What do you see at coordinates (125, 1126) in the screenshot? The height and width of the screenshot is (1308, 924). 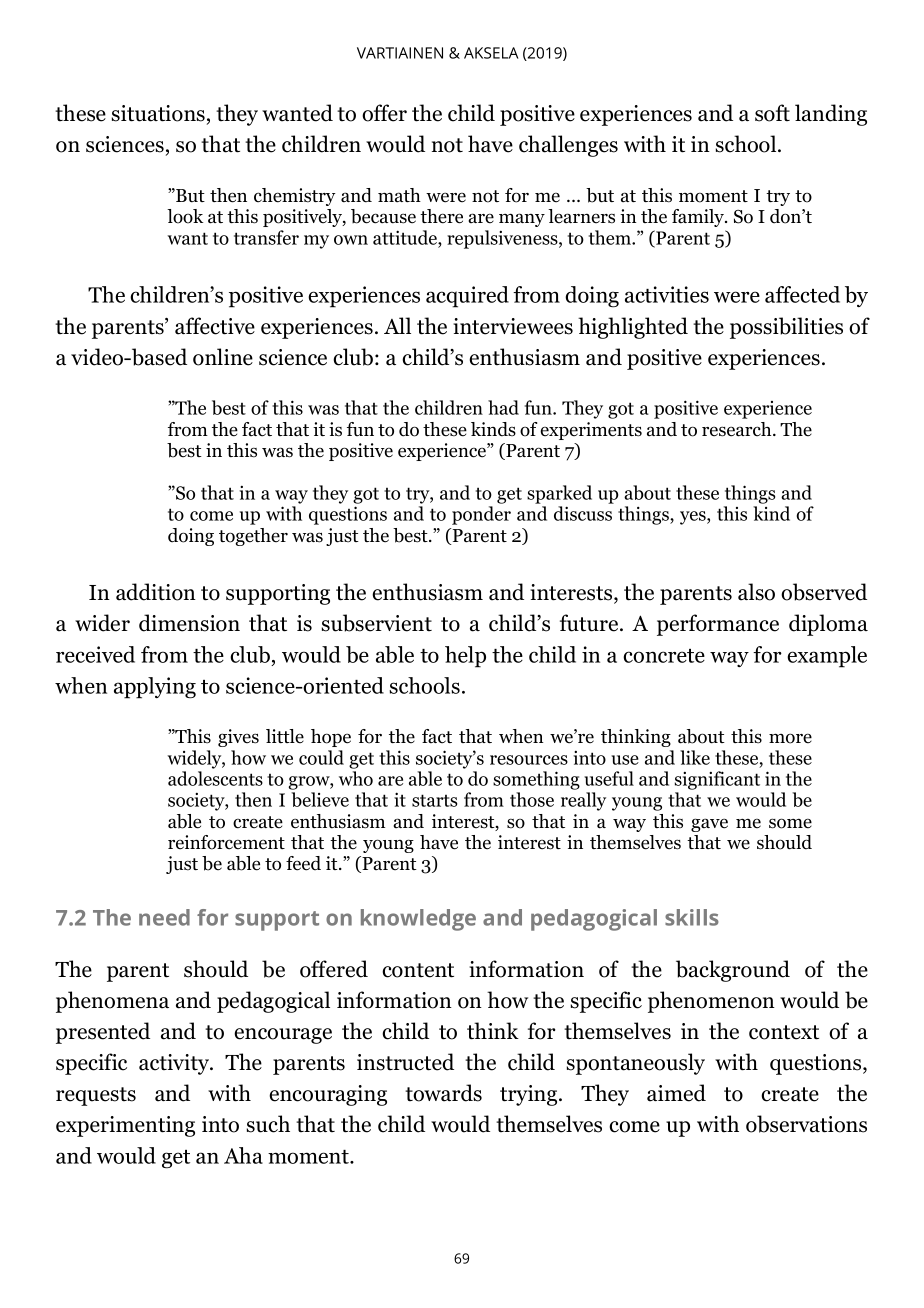 I see `experimenting` at bounding box center [125, 1126].
